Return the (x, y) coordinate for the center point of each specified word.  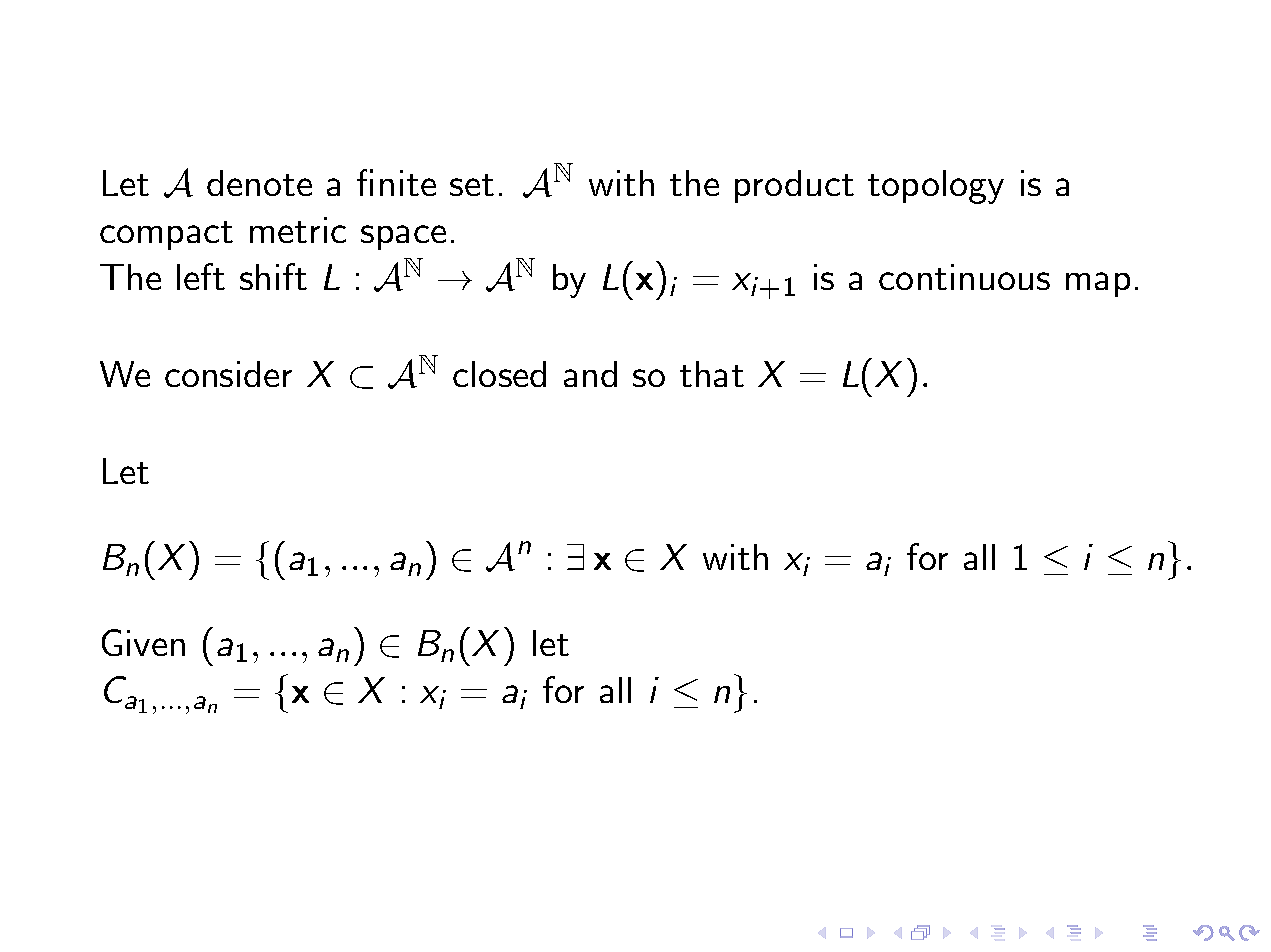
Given (143, 642)
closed (499, 374)
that (712, 374)
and (590, 374)
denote (259, 183)
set (472, 185)
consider (228, 374)
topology (936, 187)
